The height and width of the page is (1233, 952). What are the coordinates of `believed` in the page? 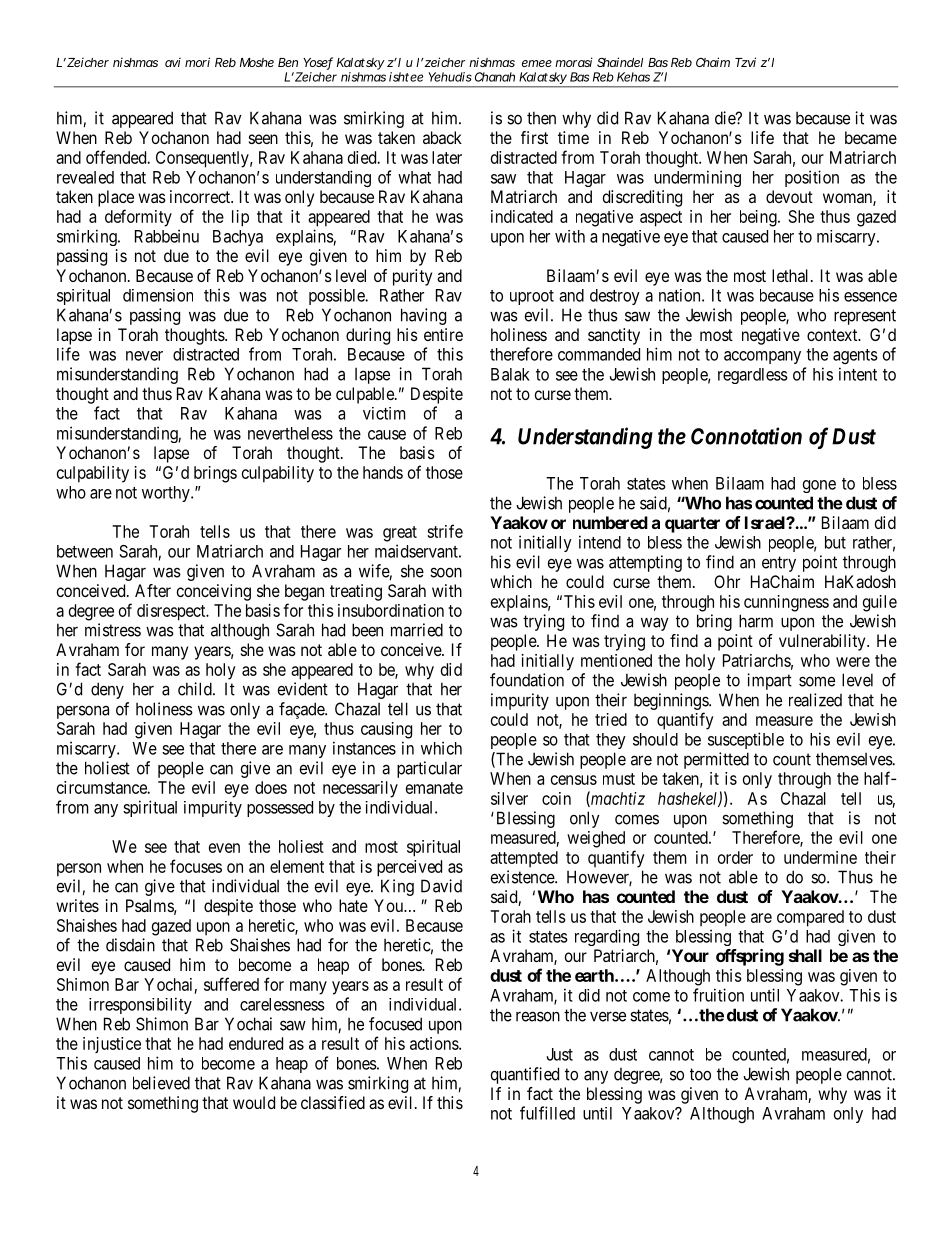 It's located at (161, 1083).
